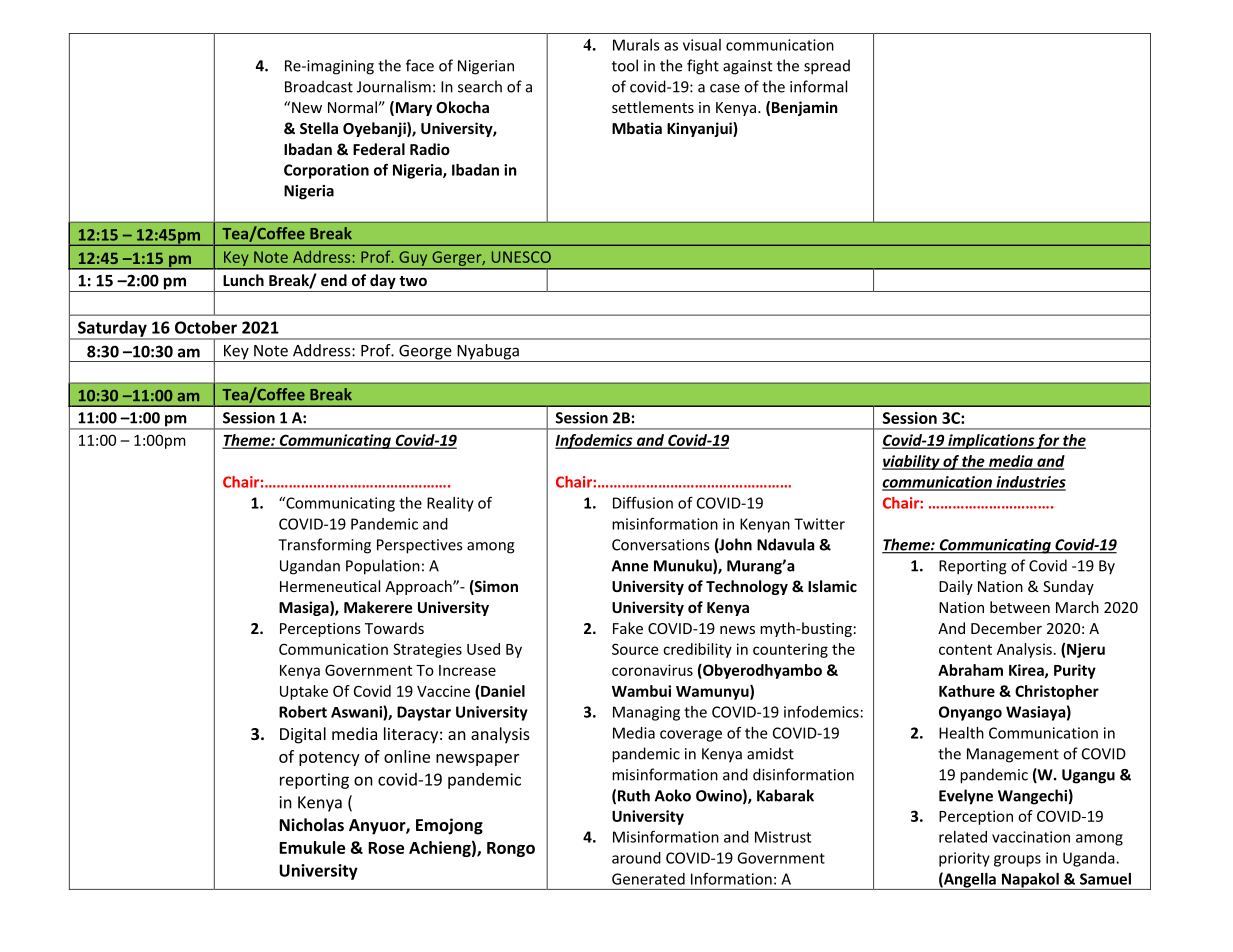 Image resolution: width=1233 pixels, height=952 pixels. What do you see at coordinates (311, 824) in the screenshot?
I see `Nicholas` at bounding box center [311, 824].
